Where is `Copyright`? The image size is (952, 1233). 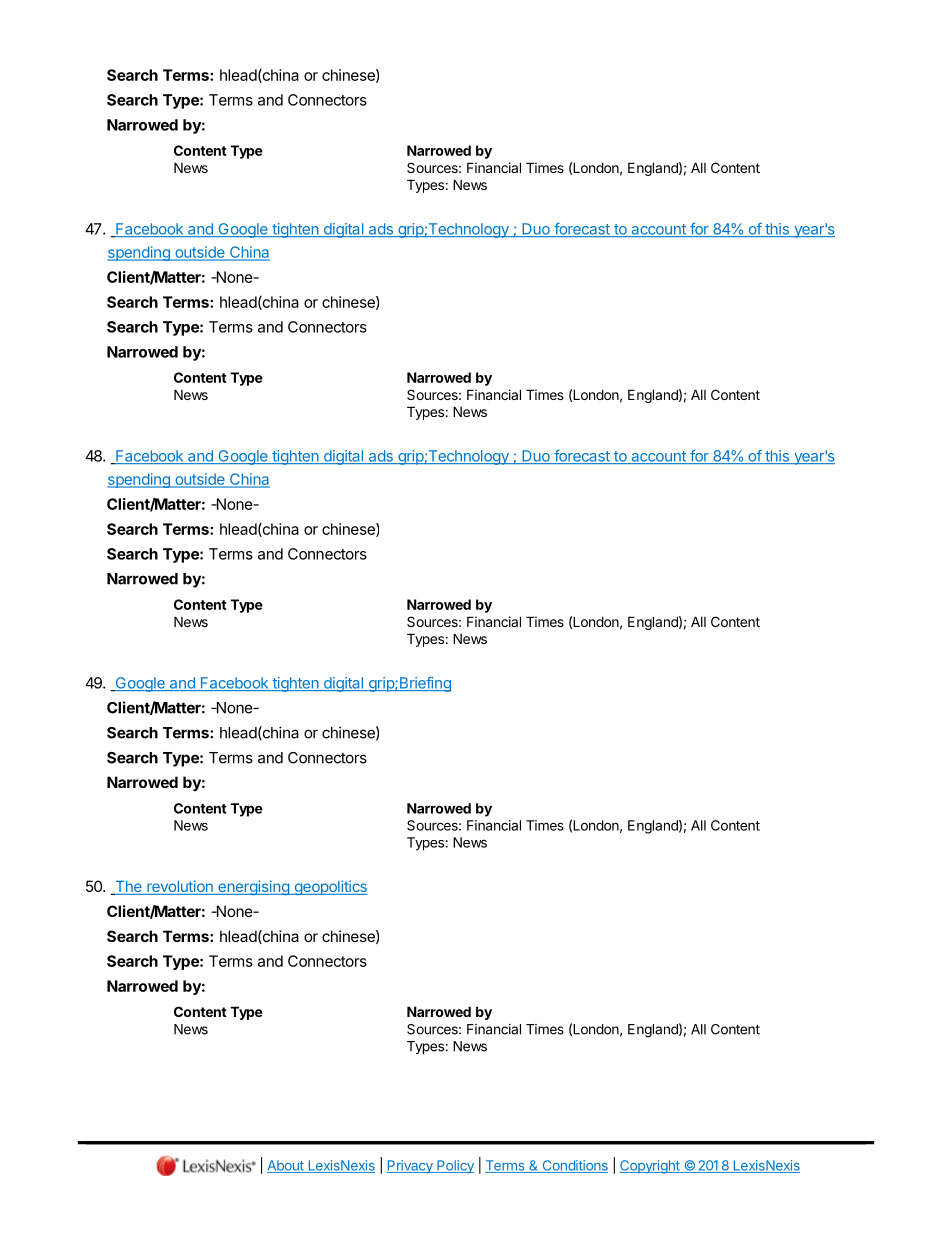
Copyright is located at coordinates (650, 1167).
